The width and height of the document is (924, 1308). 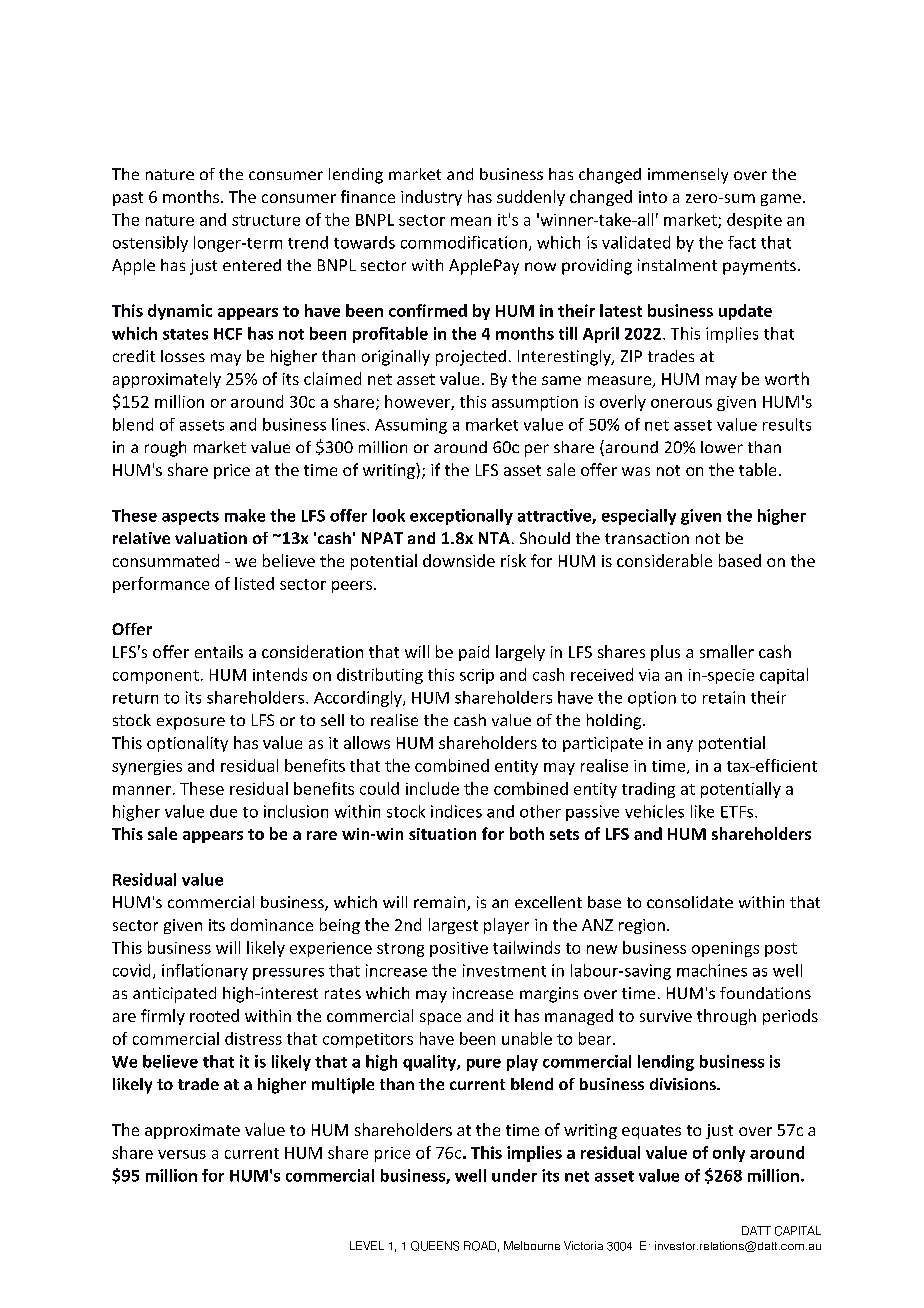 What do you see at coordinates (722, 447) in the document?
I see `lower` at bounding box center [722, 447].
